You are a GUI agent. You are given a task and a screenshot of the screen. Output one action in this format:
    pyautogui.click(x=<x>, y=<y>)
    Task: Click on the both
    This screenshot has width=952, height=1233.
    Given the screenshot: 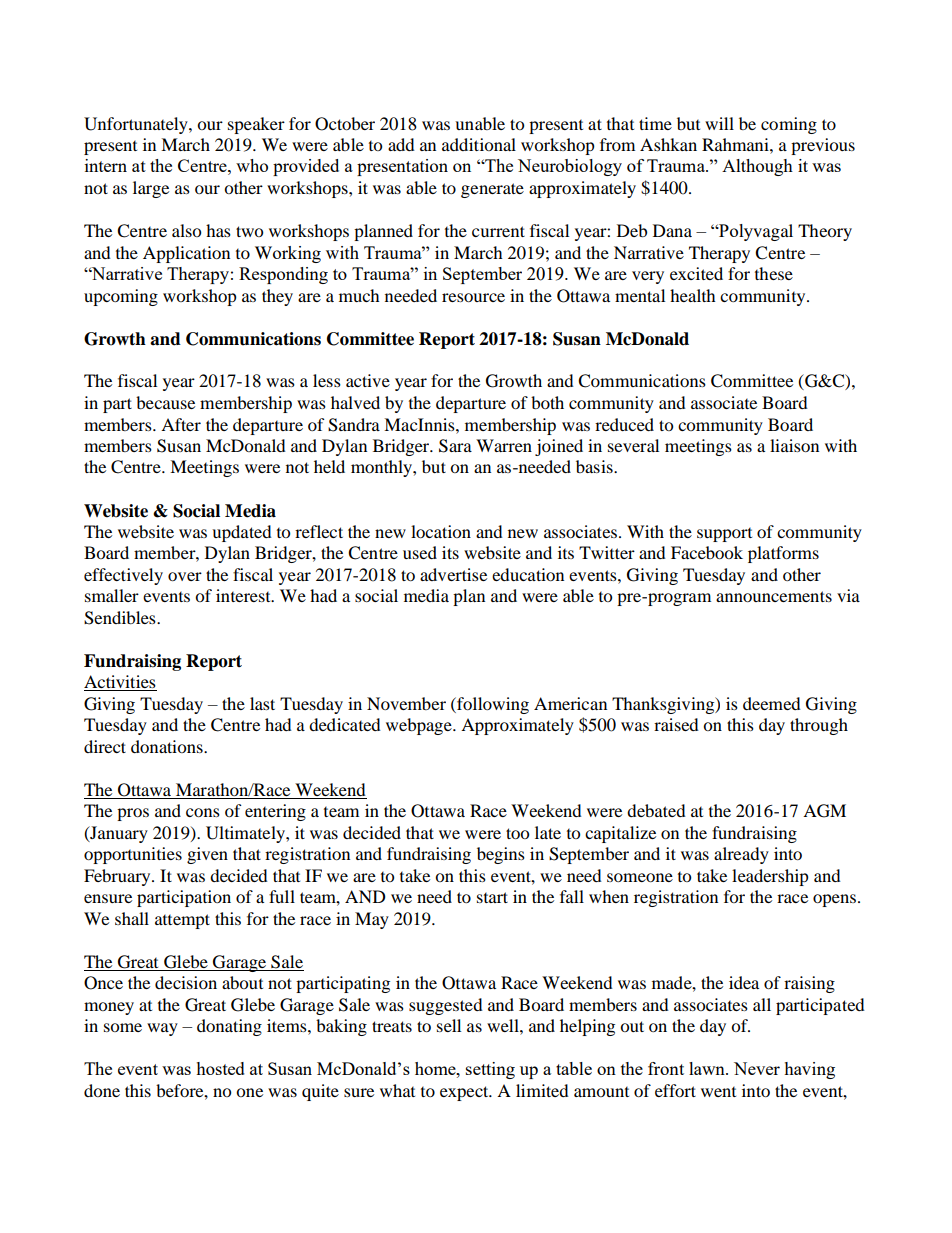 What is the action you would take?
    pyautogui.click(x=547, y=402)
